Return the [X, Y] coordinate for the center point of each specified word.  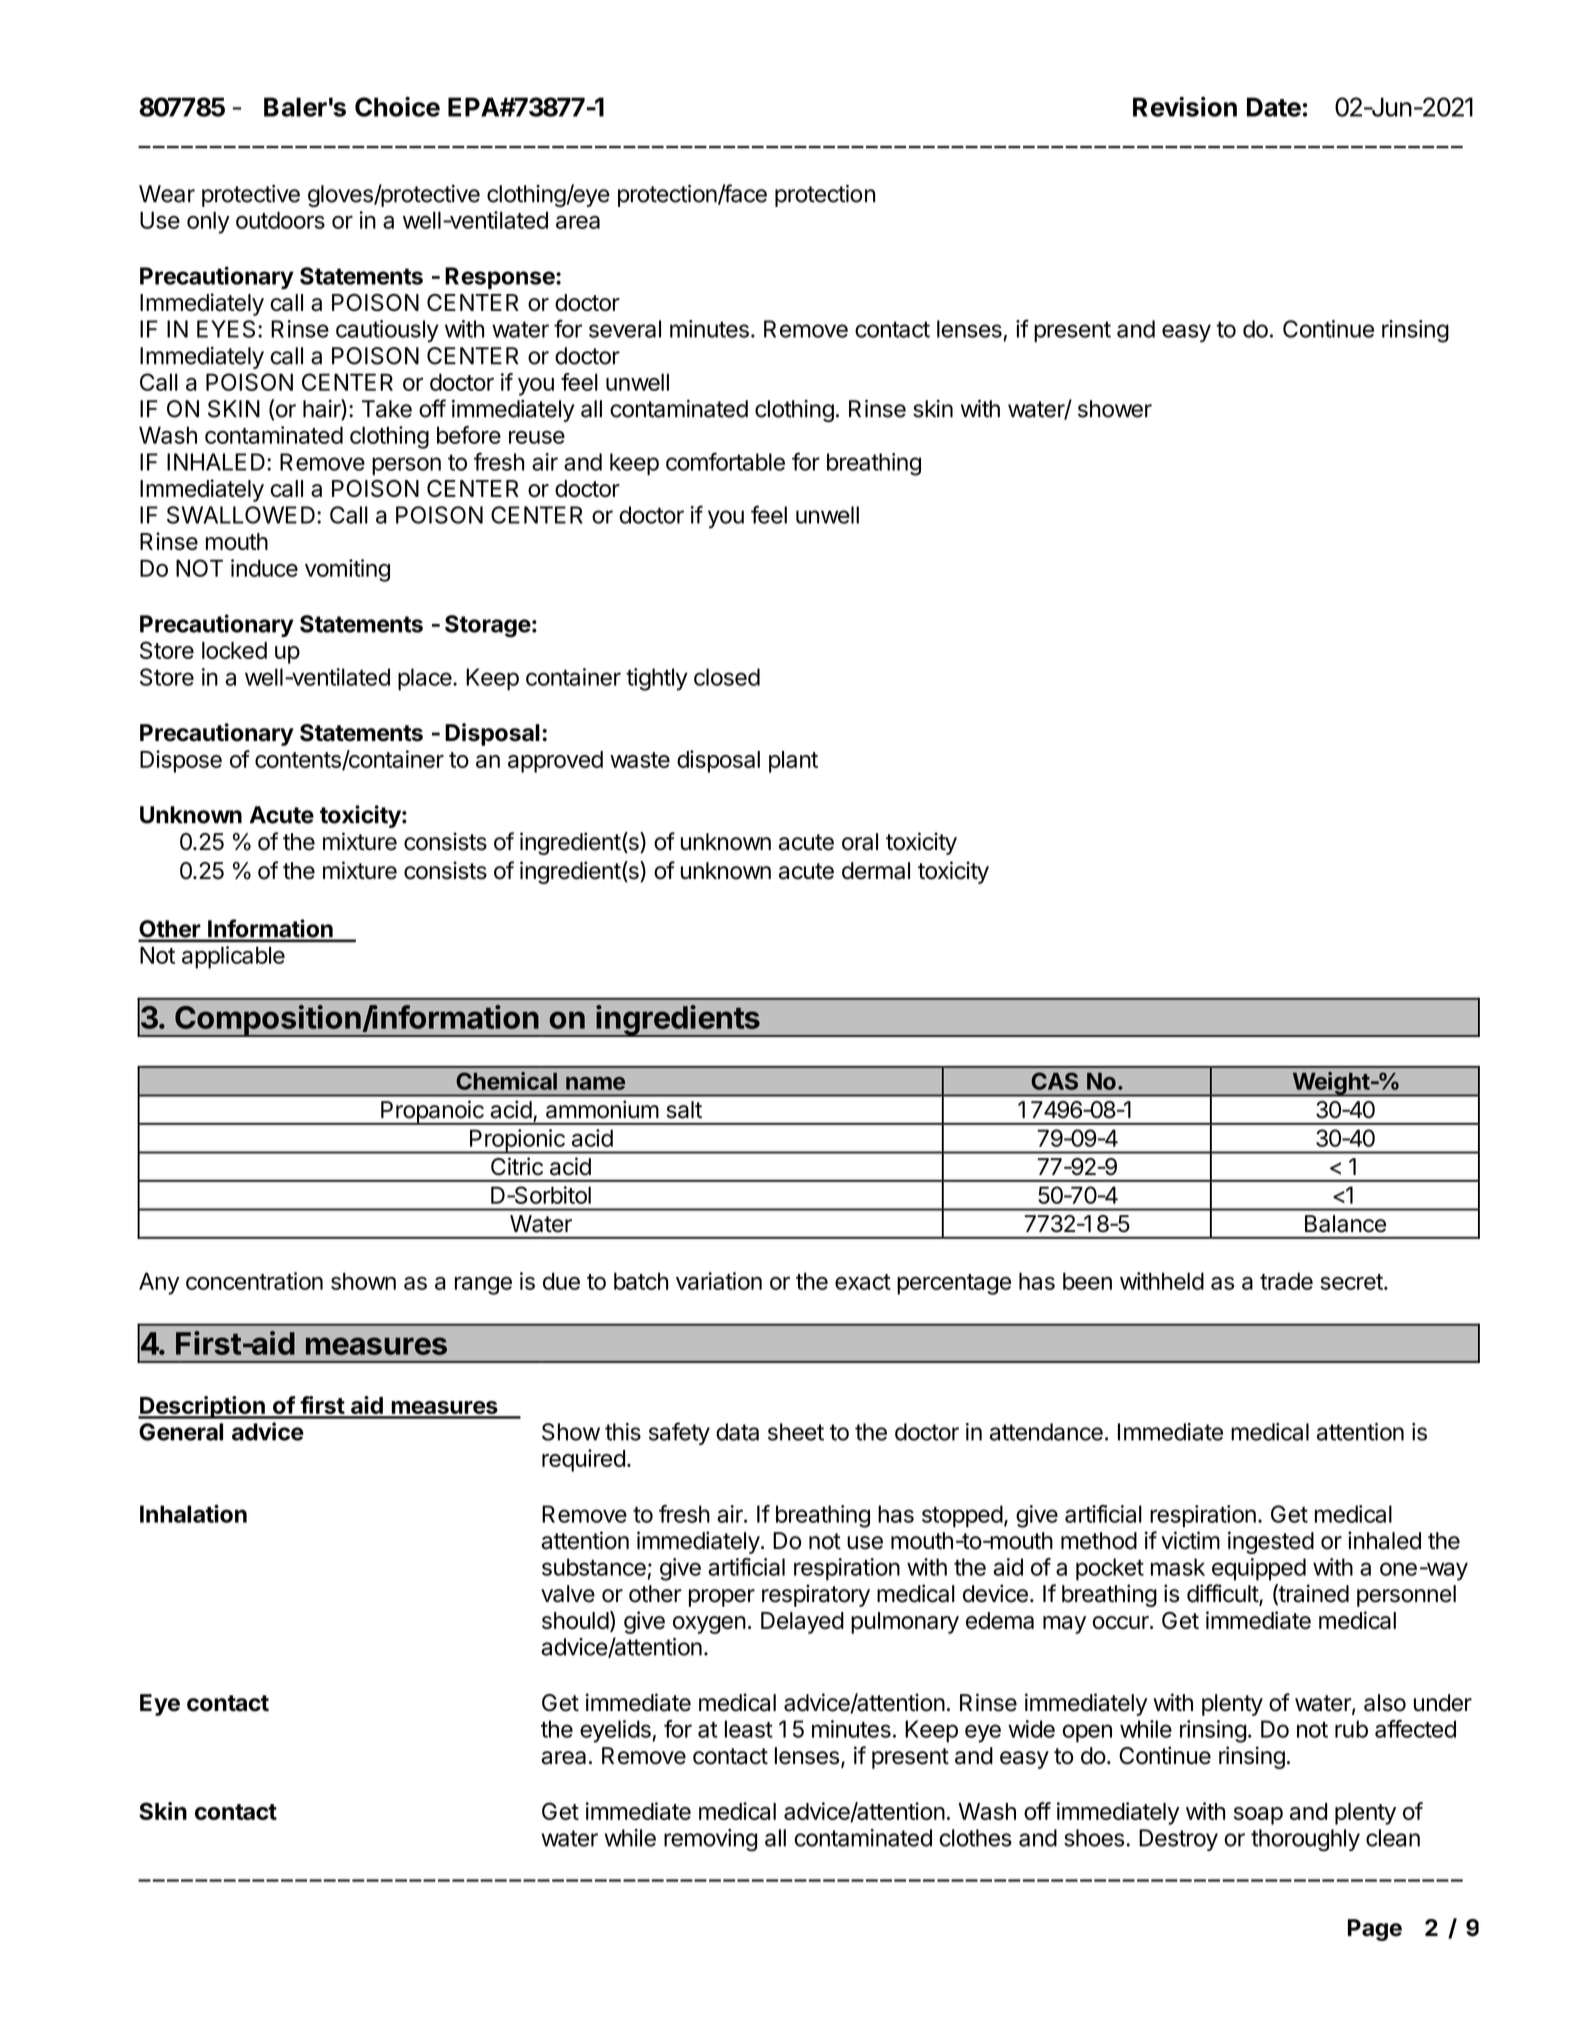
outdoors [280, 220]
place [426, 679]
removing [710, 1840]
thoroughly [1305, 1840]
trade [1286, 1281]
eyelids [615, 1731]
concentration [254, 1281]
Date [1274, 107]
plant [793, 762]
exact [863, 1282]
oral [860, 842]
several [625, 329]
